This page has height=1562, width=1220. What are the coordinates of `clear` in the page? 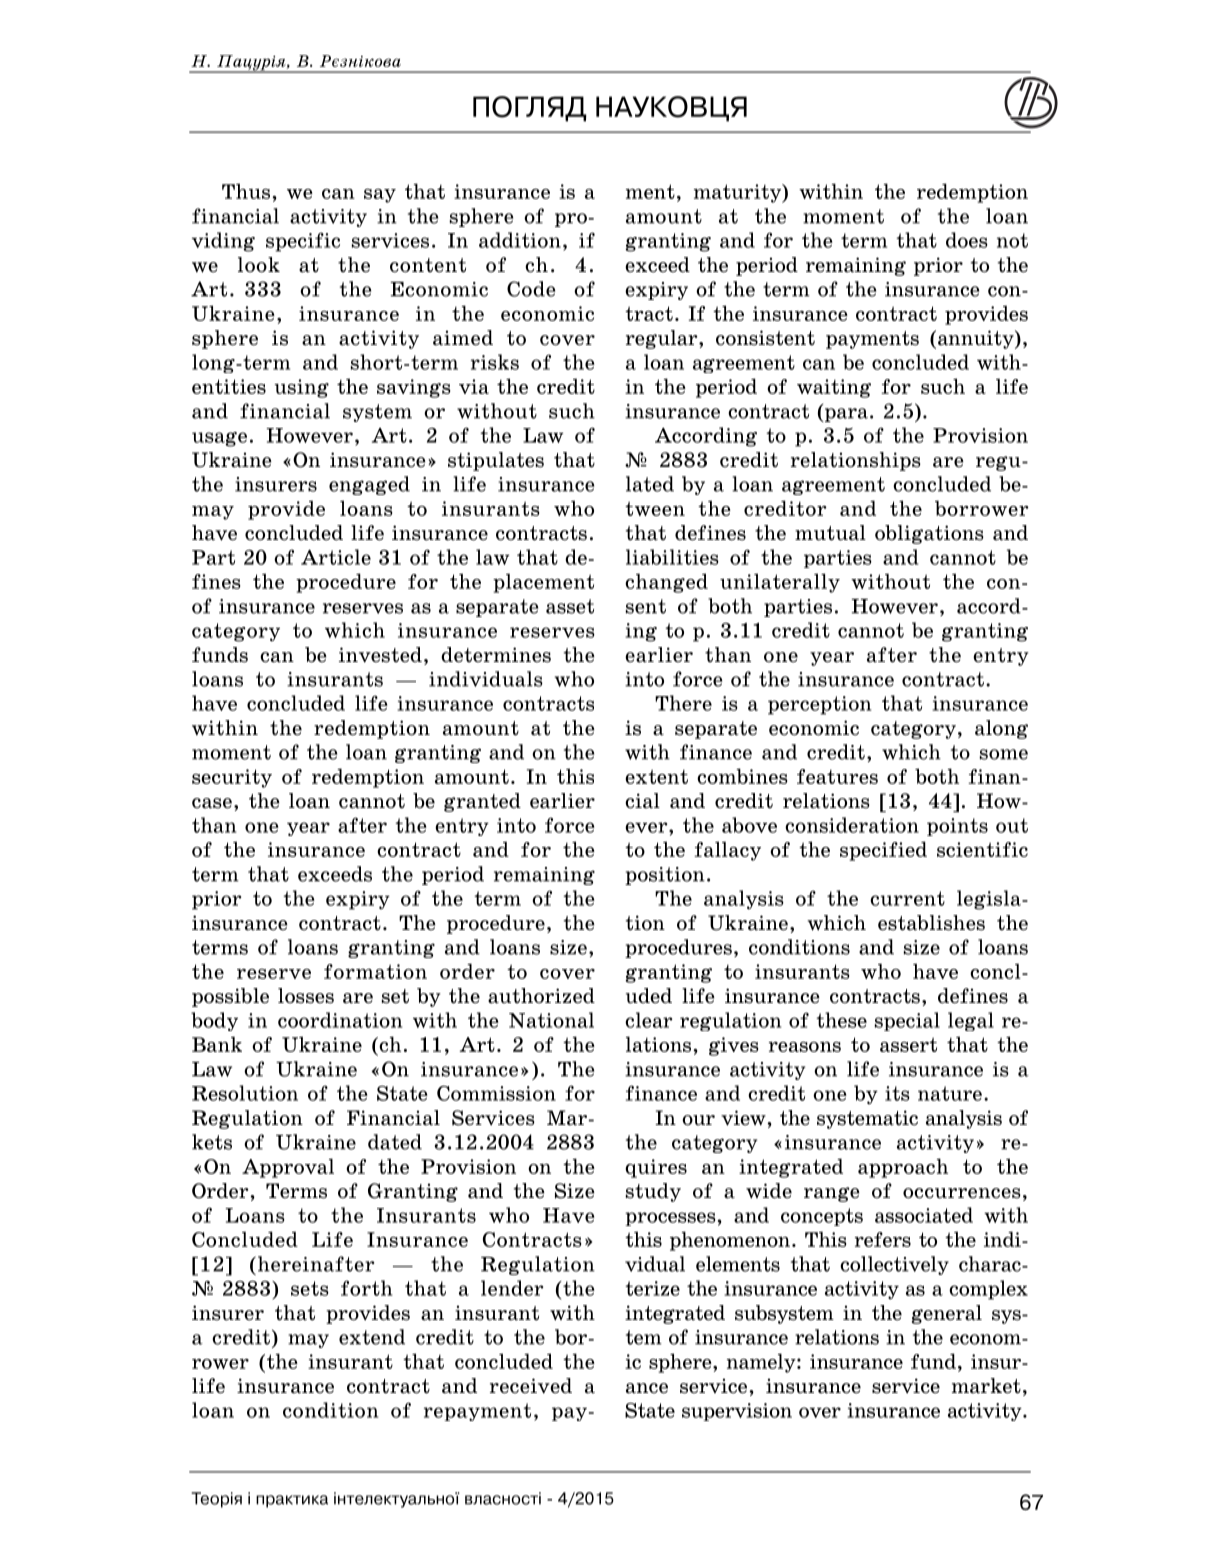 It's located at (648, 1020).
